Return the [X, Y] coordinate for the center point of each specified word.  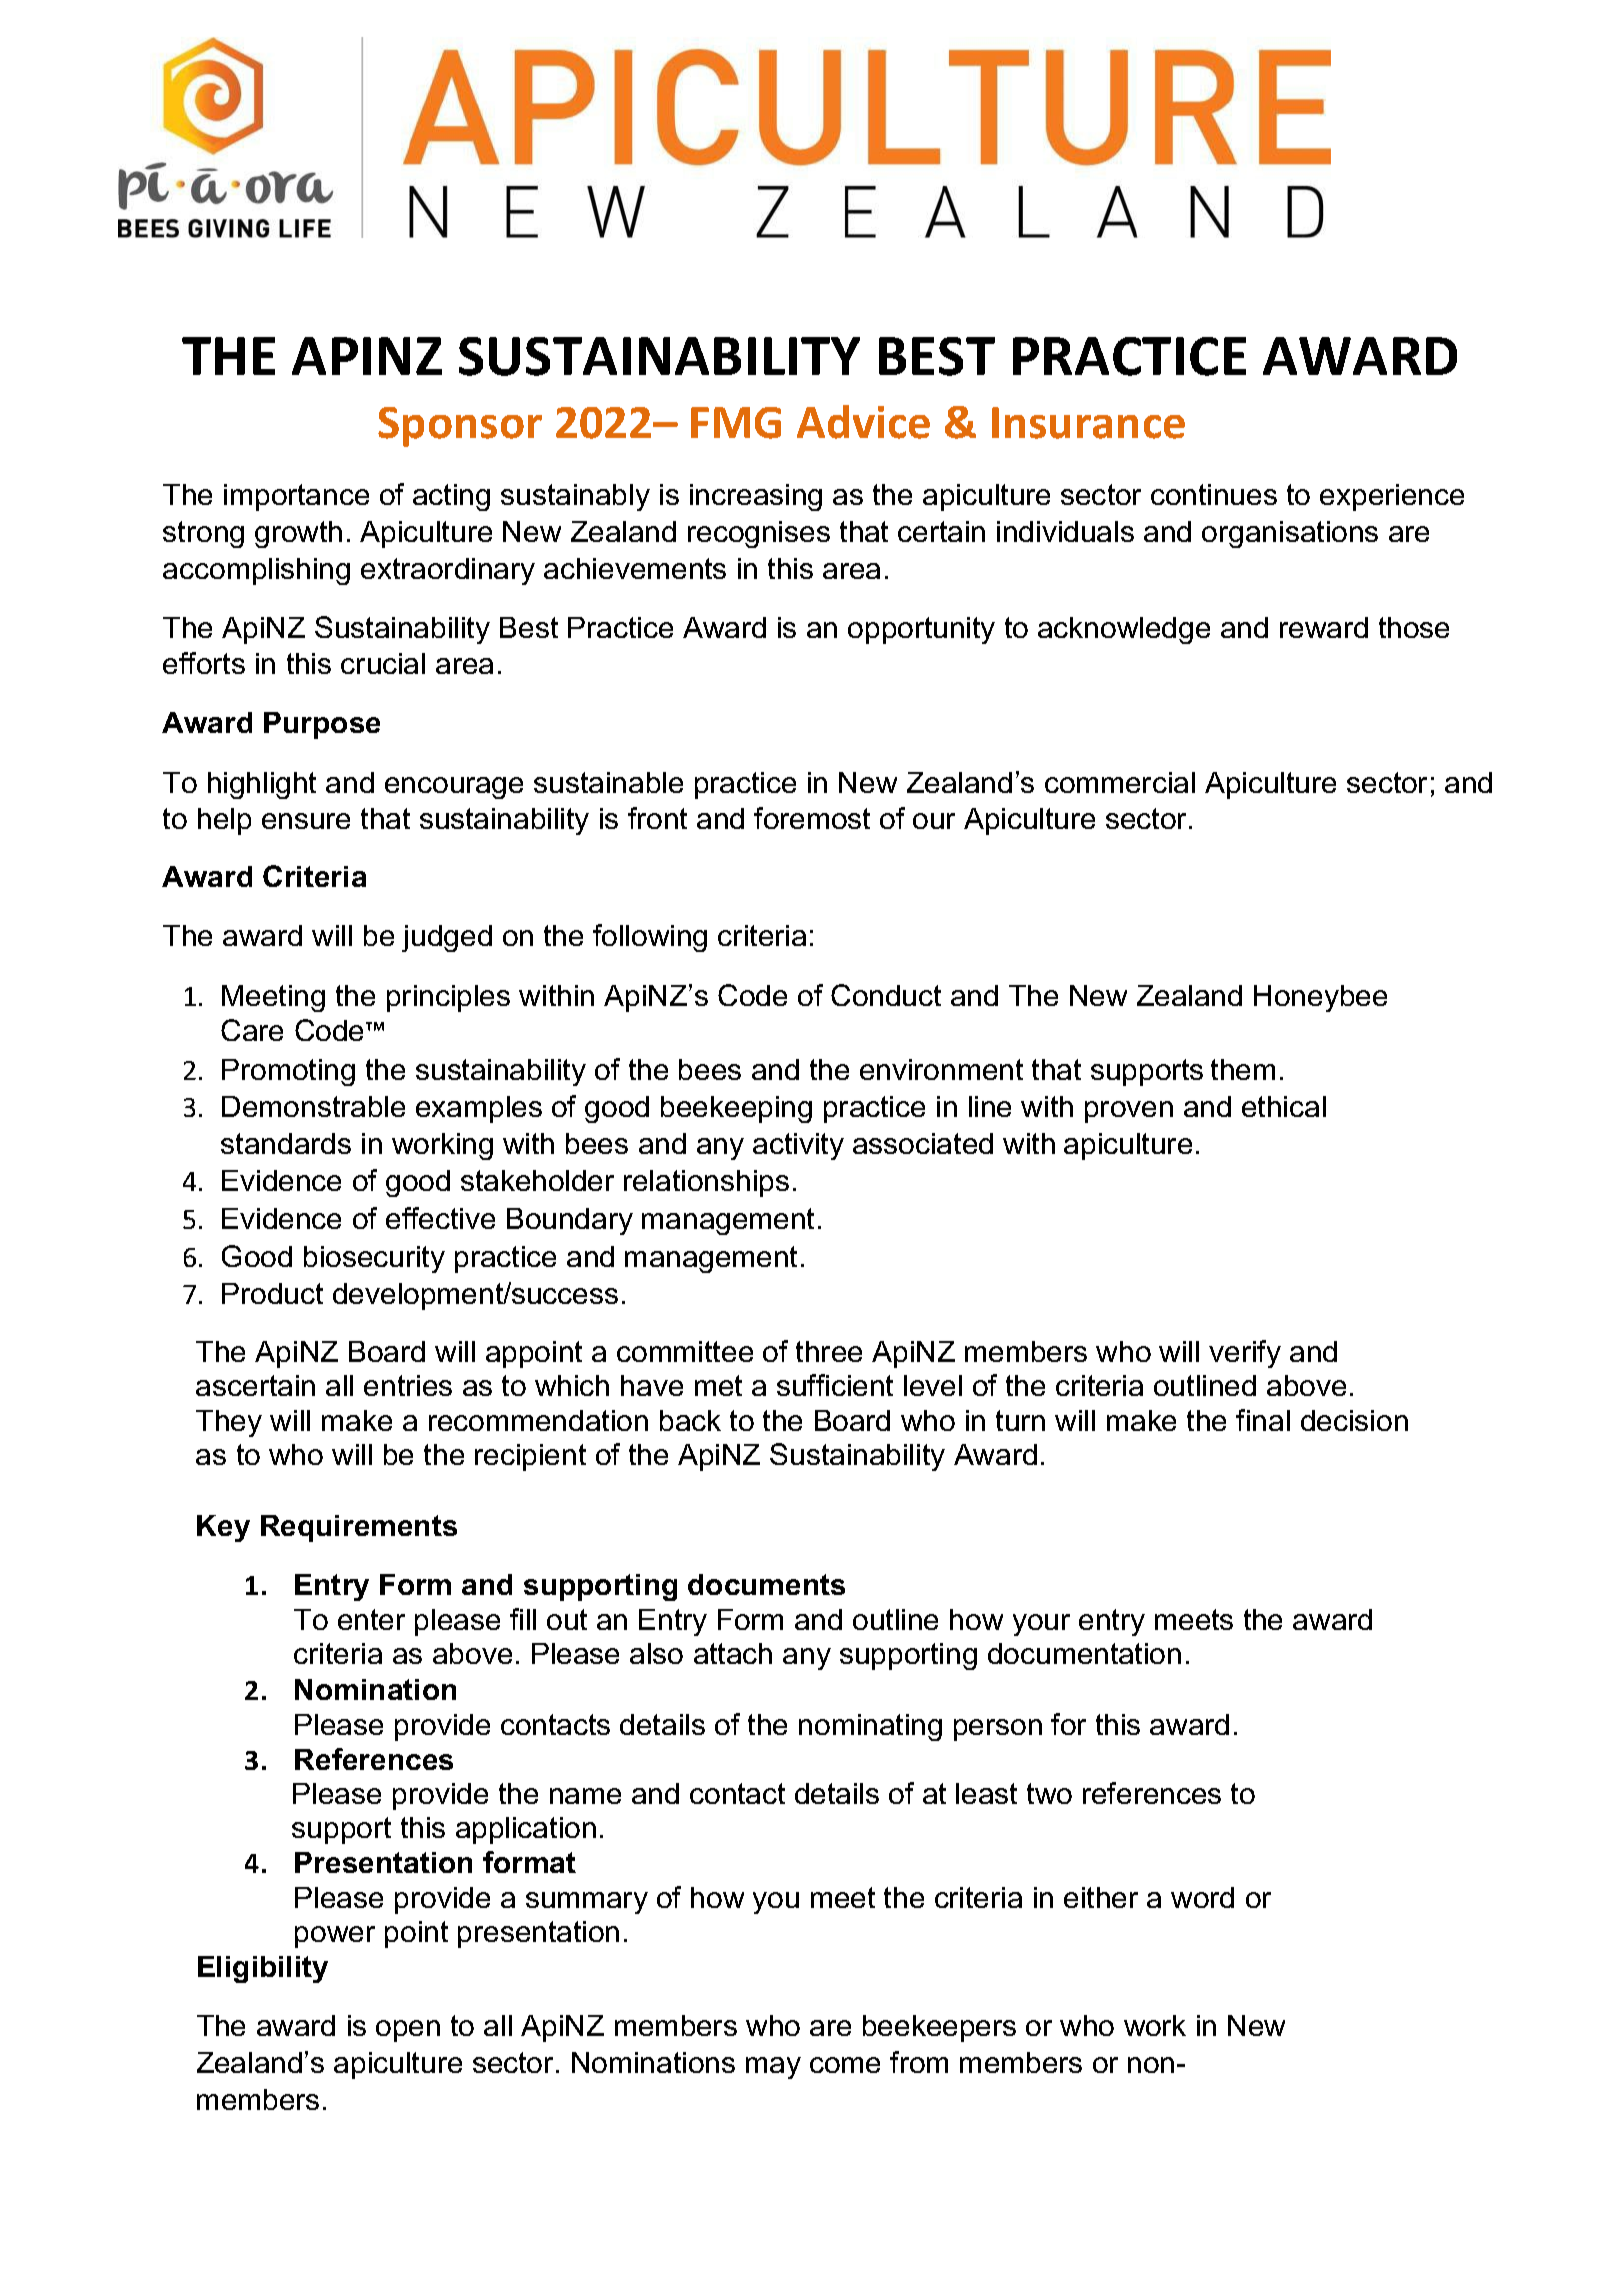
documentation [1084, 1653]
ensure [306, 821]
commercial [1120, 782]
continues [1214, 494]
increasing [756, 497]
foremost [812, 818]
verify [1245, 1354]
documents [766, 1584]
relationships [706, 1183]
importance [296, 497]
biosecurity [374, 1259]
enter [371, 1619]
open [408, 2031]
